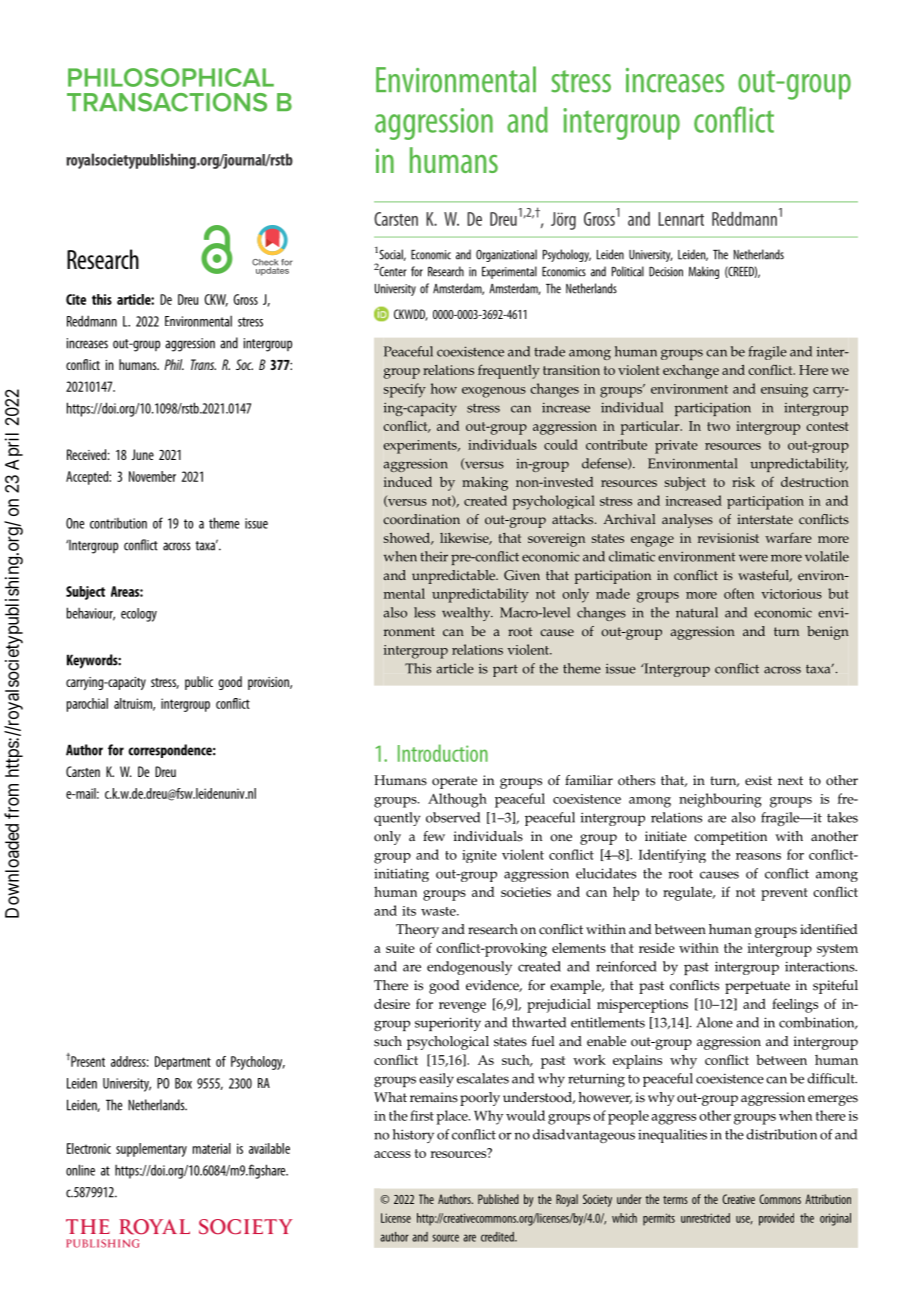 The width and height of the screenshot is (924, 1308). What do you see at coordinates (408, 482) in the screenshot?
I see `induced` at bounding box center [408, 482].
